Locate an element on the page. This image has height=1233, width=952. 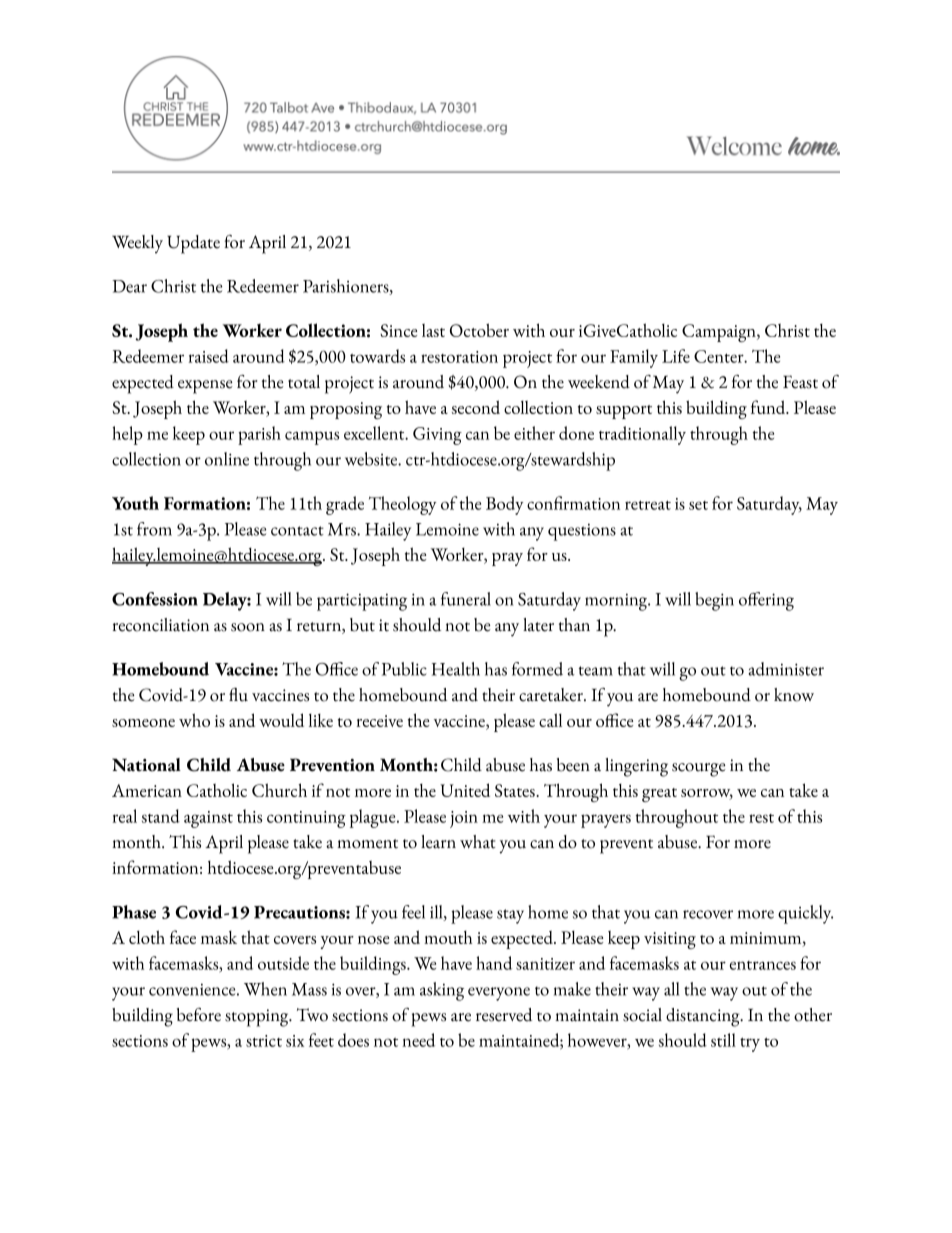
what is located at coordinates (478, 842).
